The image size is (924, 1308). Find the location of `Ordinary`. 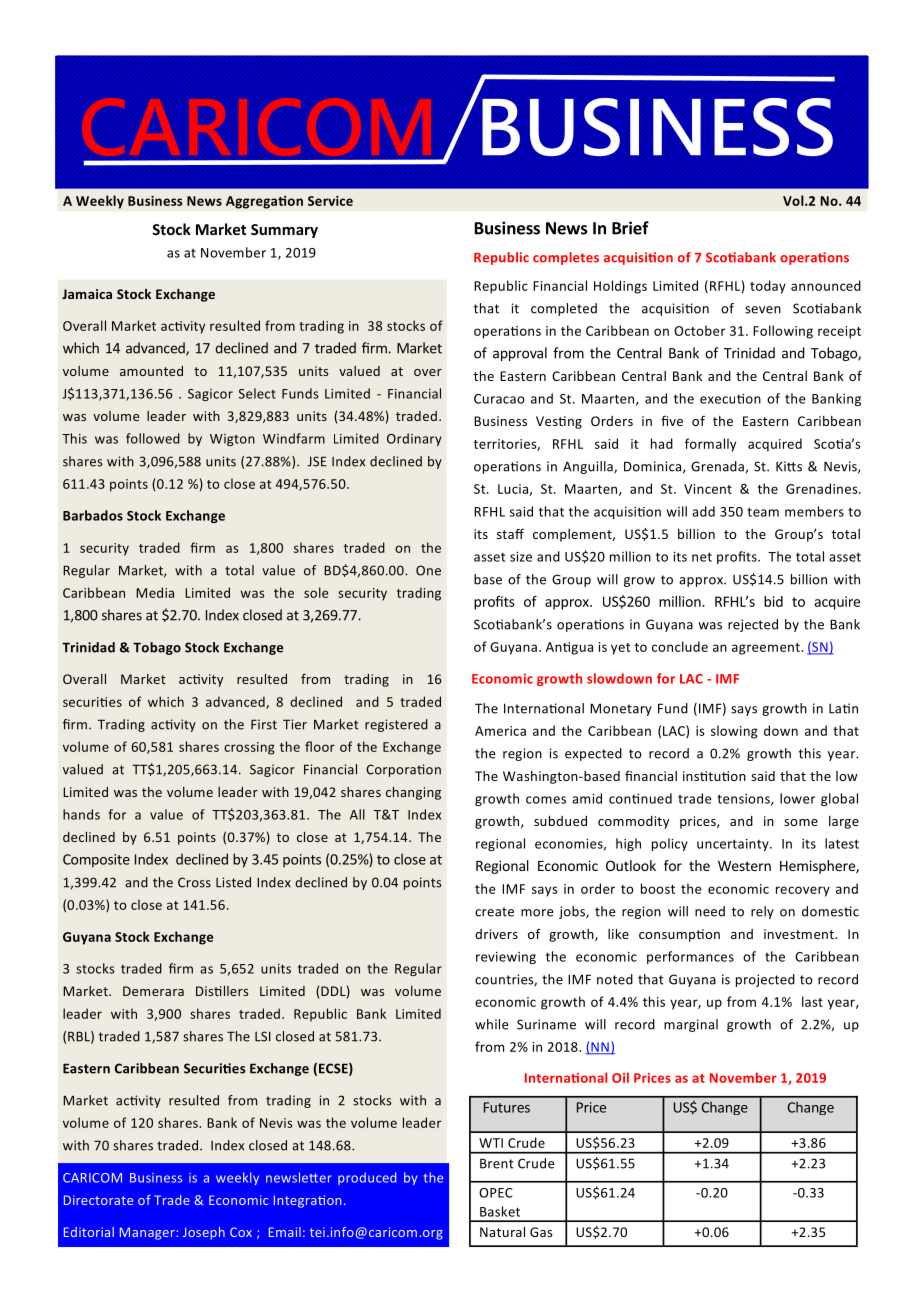

Ordinary is located at coordinates (414, 439).
